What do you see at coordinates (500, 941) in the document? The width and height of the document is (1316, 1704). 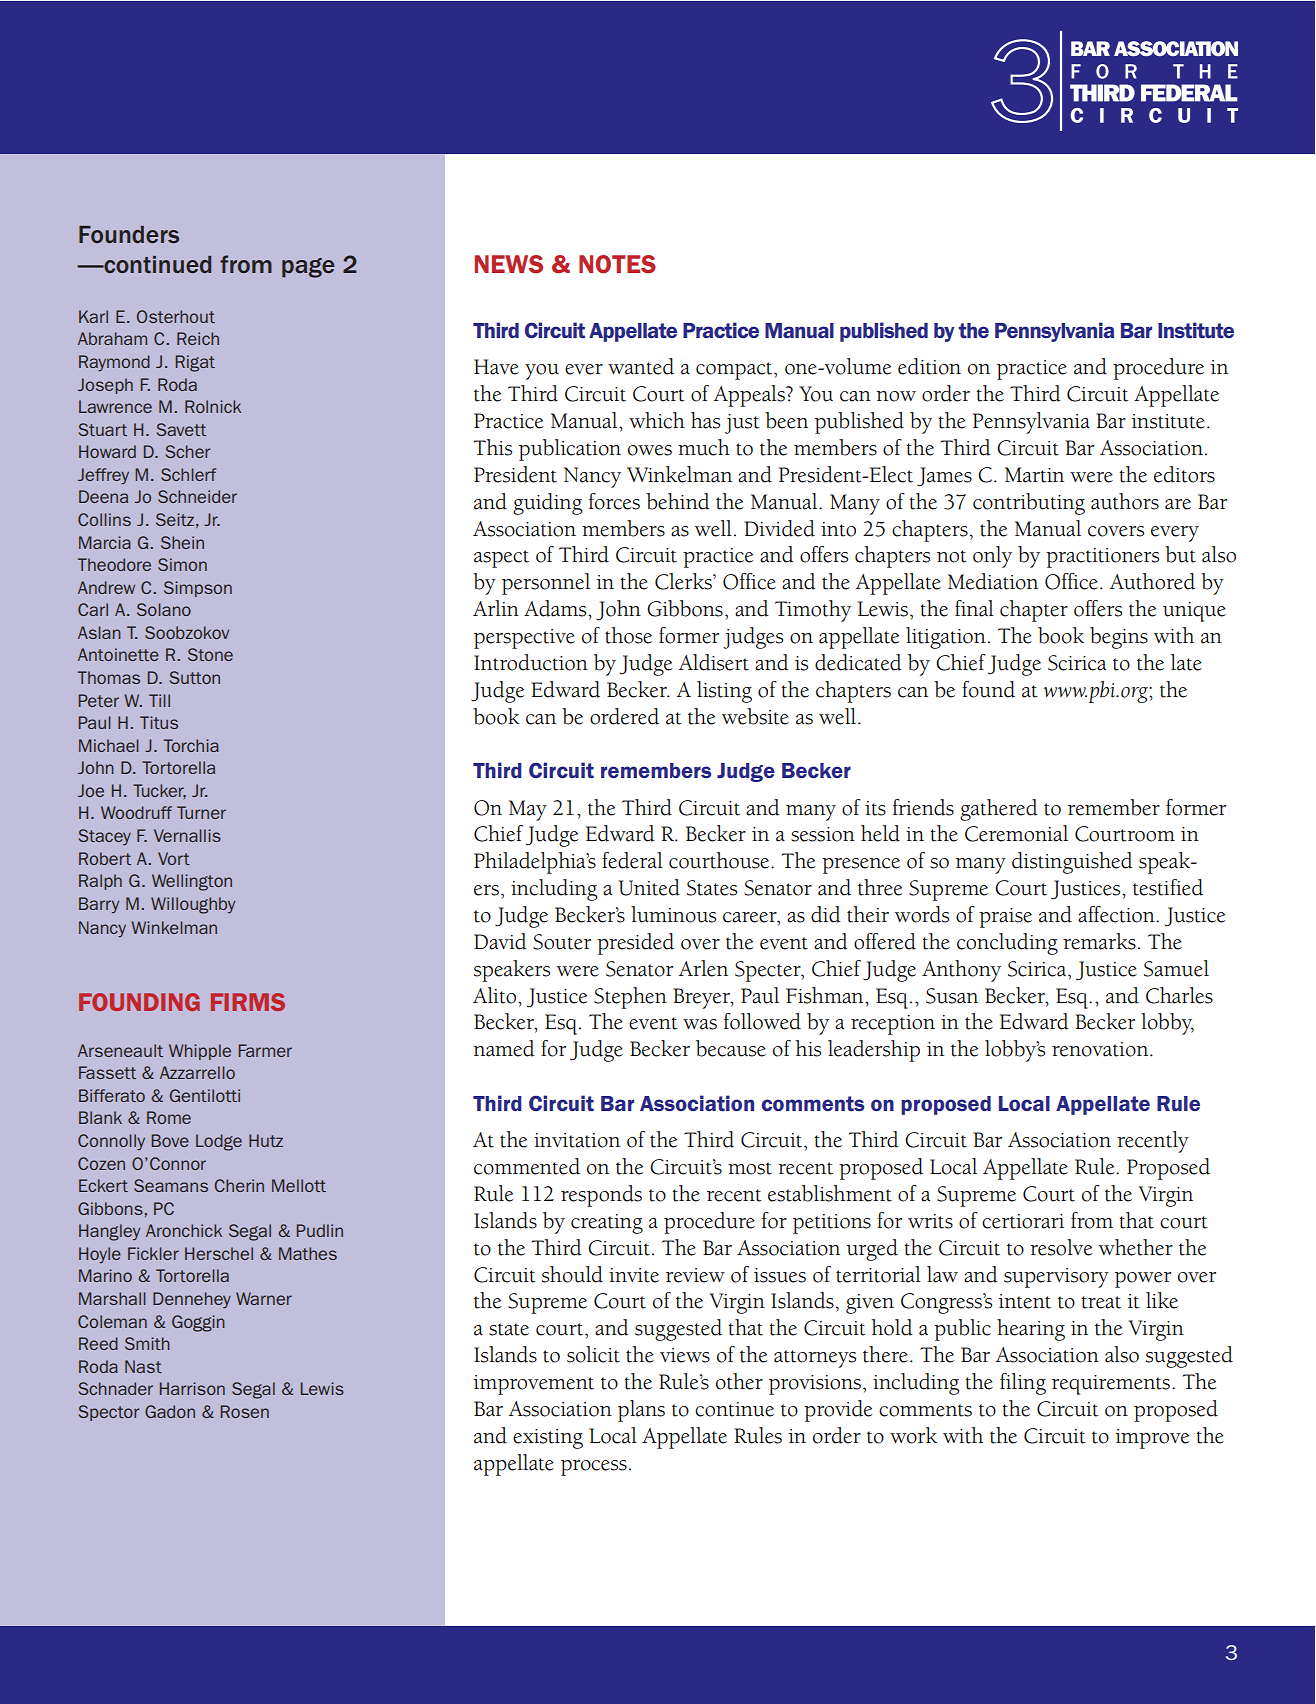 I see `David` at bounding box center [500, 941].
